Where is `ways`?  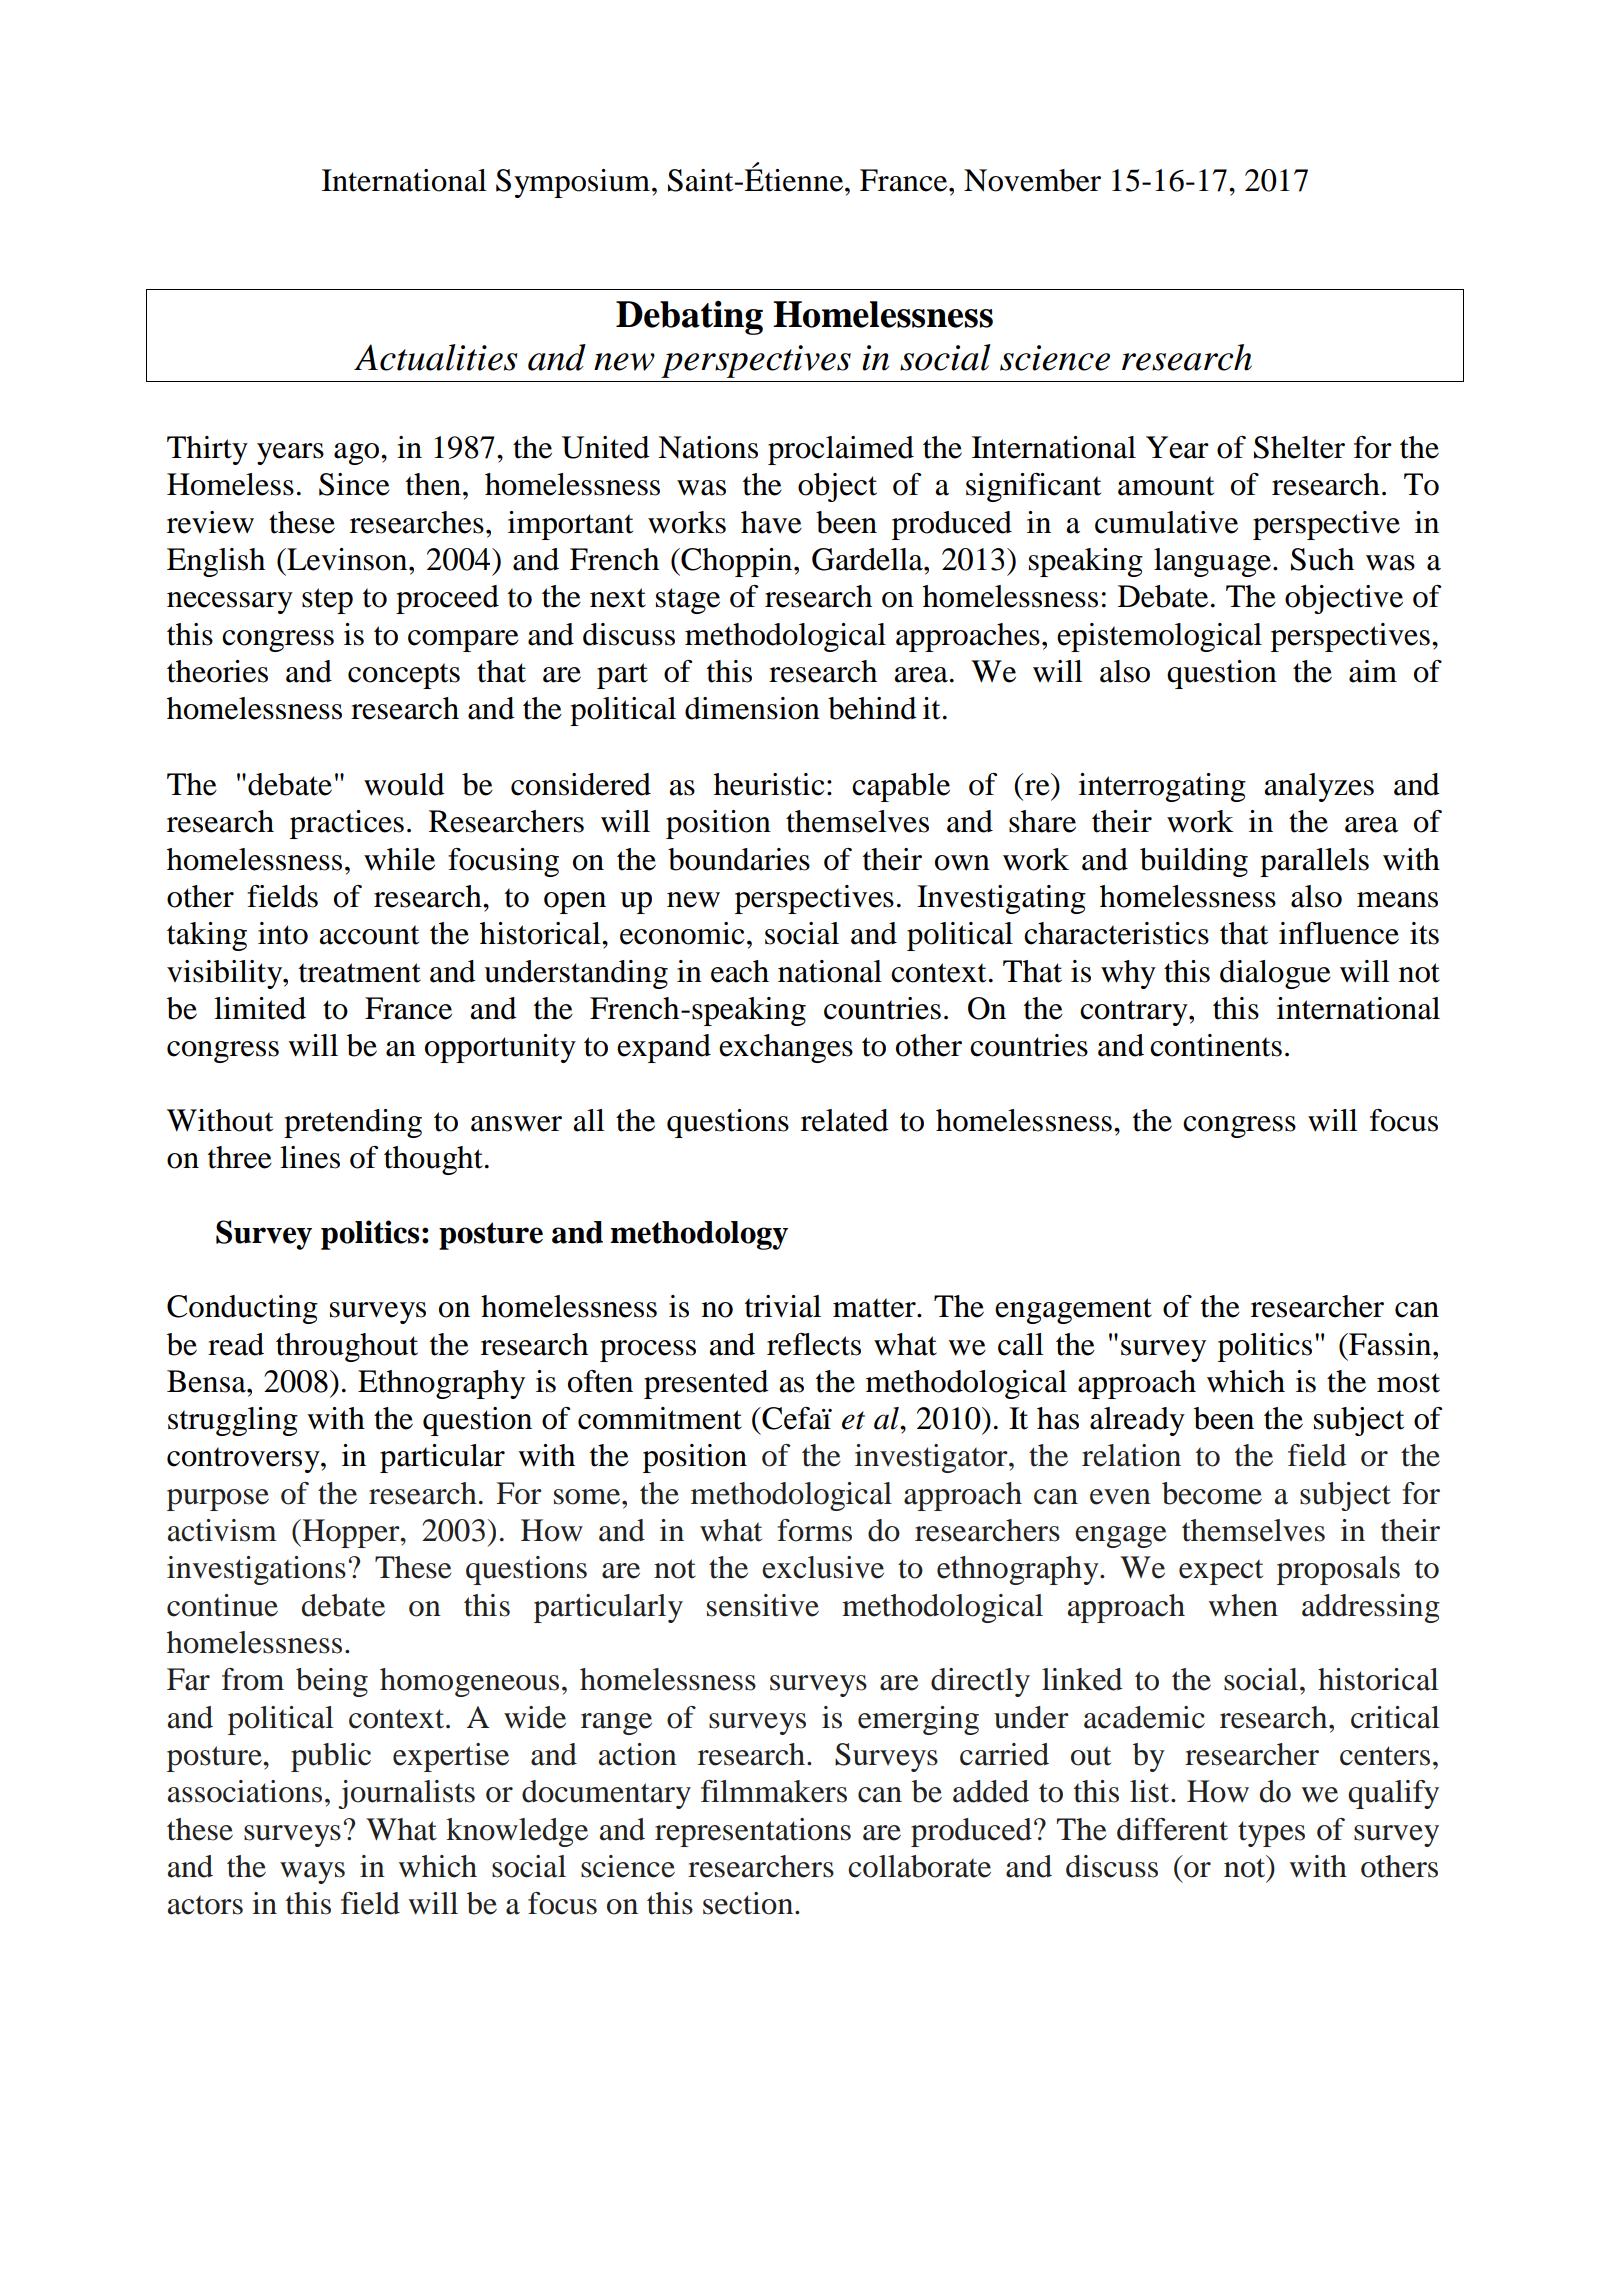
ways is located at coordinates (312, 1873).
